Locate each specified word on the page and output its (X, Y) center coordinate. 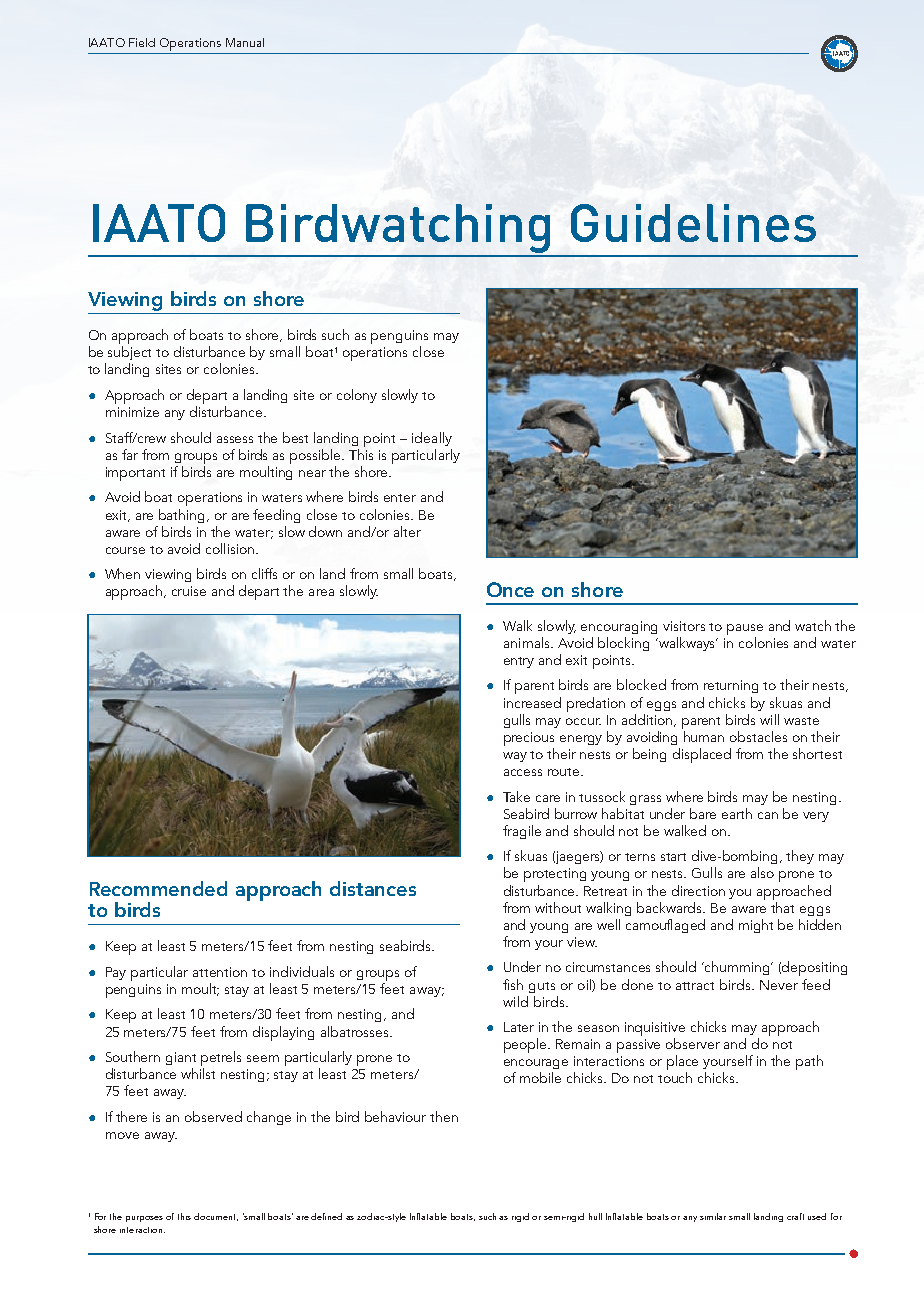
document (216, 1217)
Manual (245, 42)
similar (713, 1216)
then (444, 1116)
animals (528, 642)
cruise (189, 591)
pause (745, 629)
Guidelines (693, 223)
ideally (432, 439)
